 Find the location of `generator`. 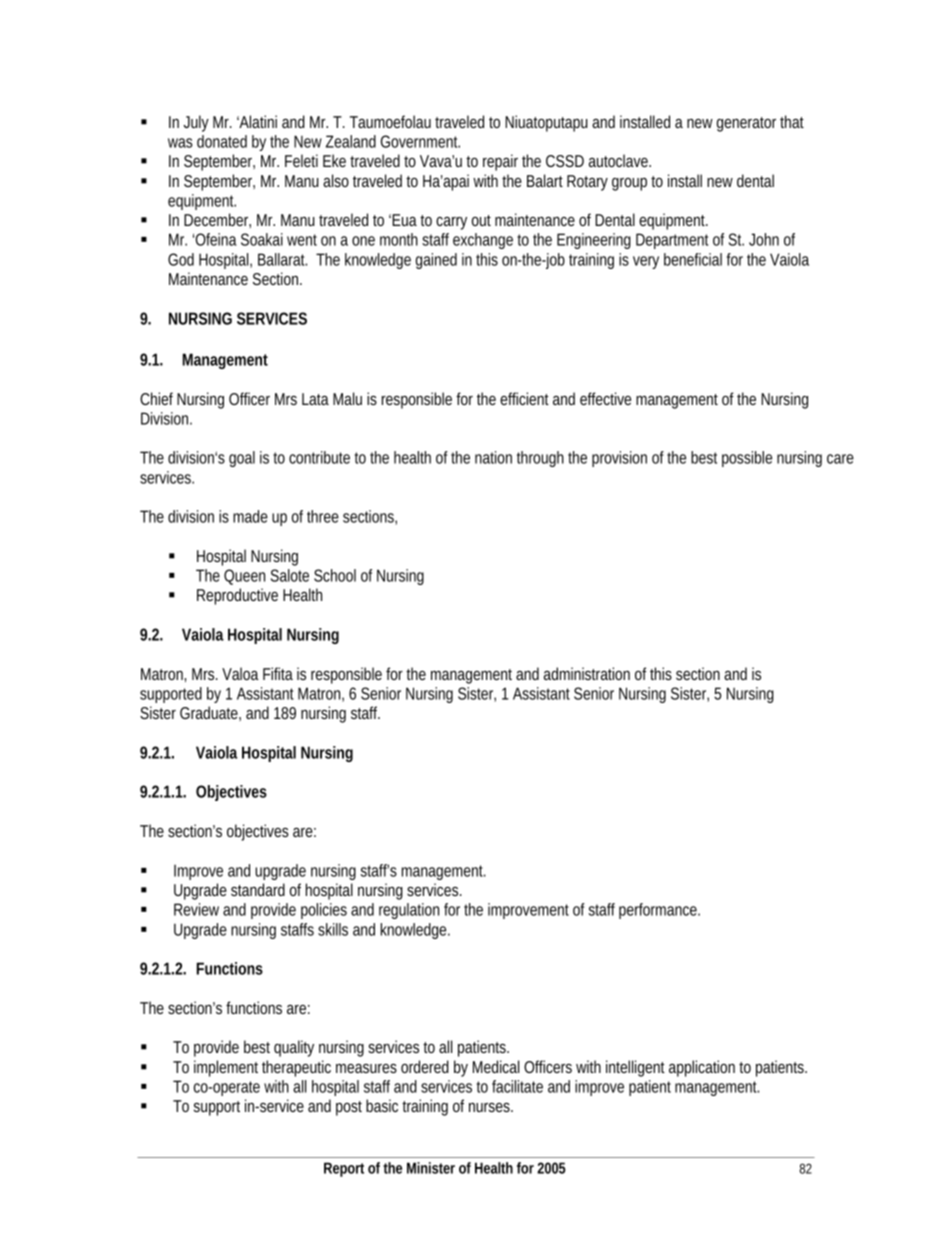

generator is located at coordinates (746, 124).
